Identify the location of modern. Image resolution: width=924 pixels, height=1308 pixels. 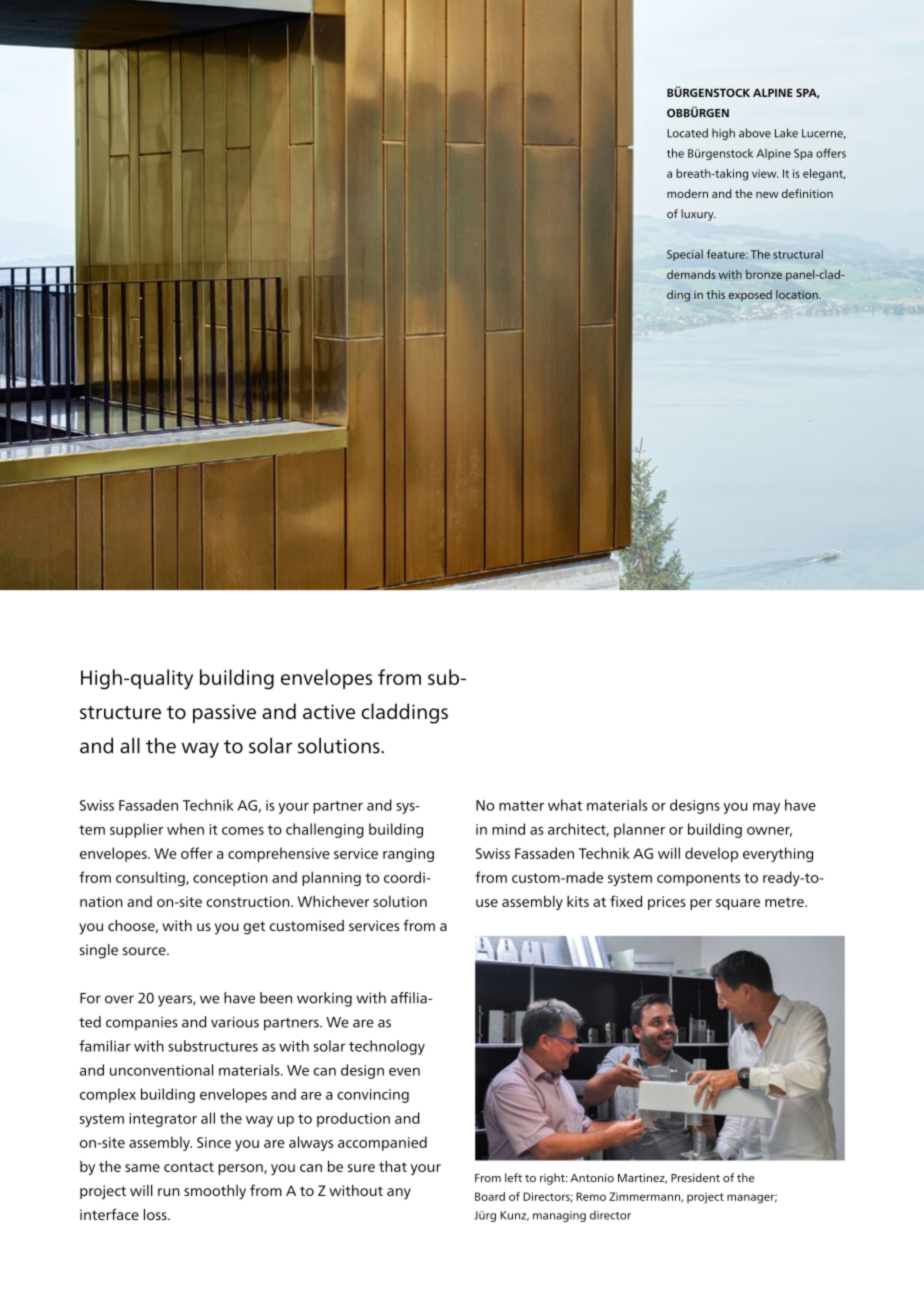
(687, 193).
